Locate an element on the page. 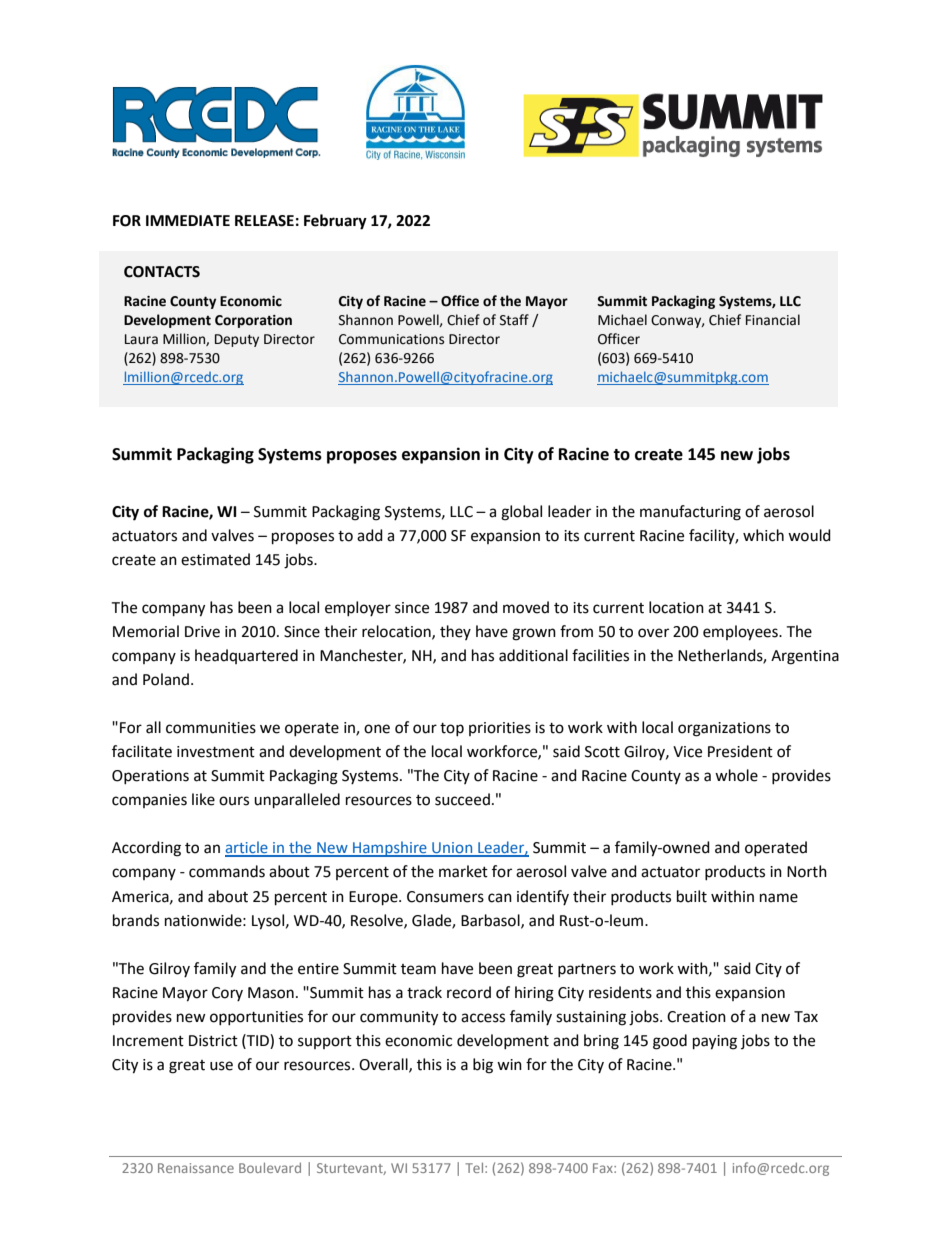  IMMEDIATE is located at coordinates (188, 220).
